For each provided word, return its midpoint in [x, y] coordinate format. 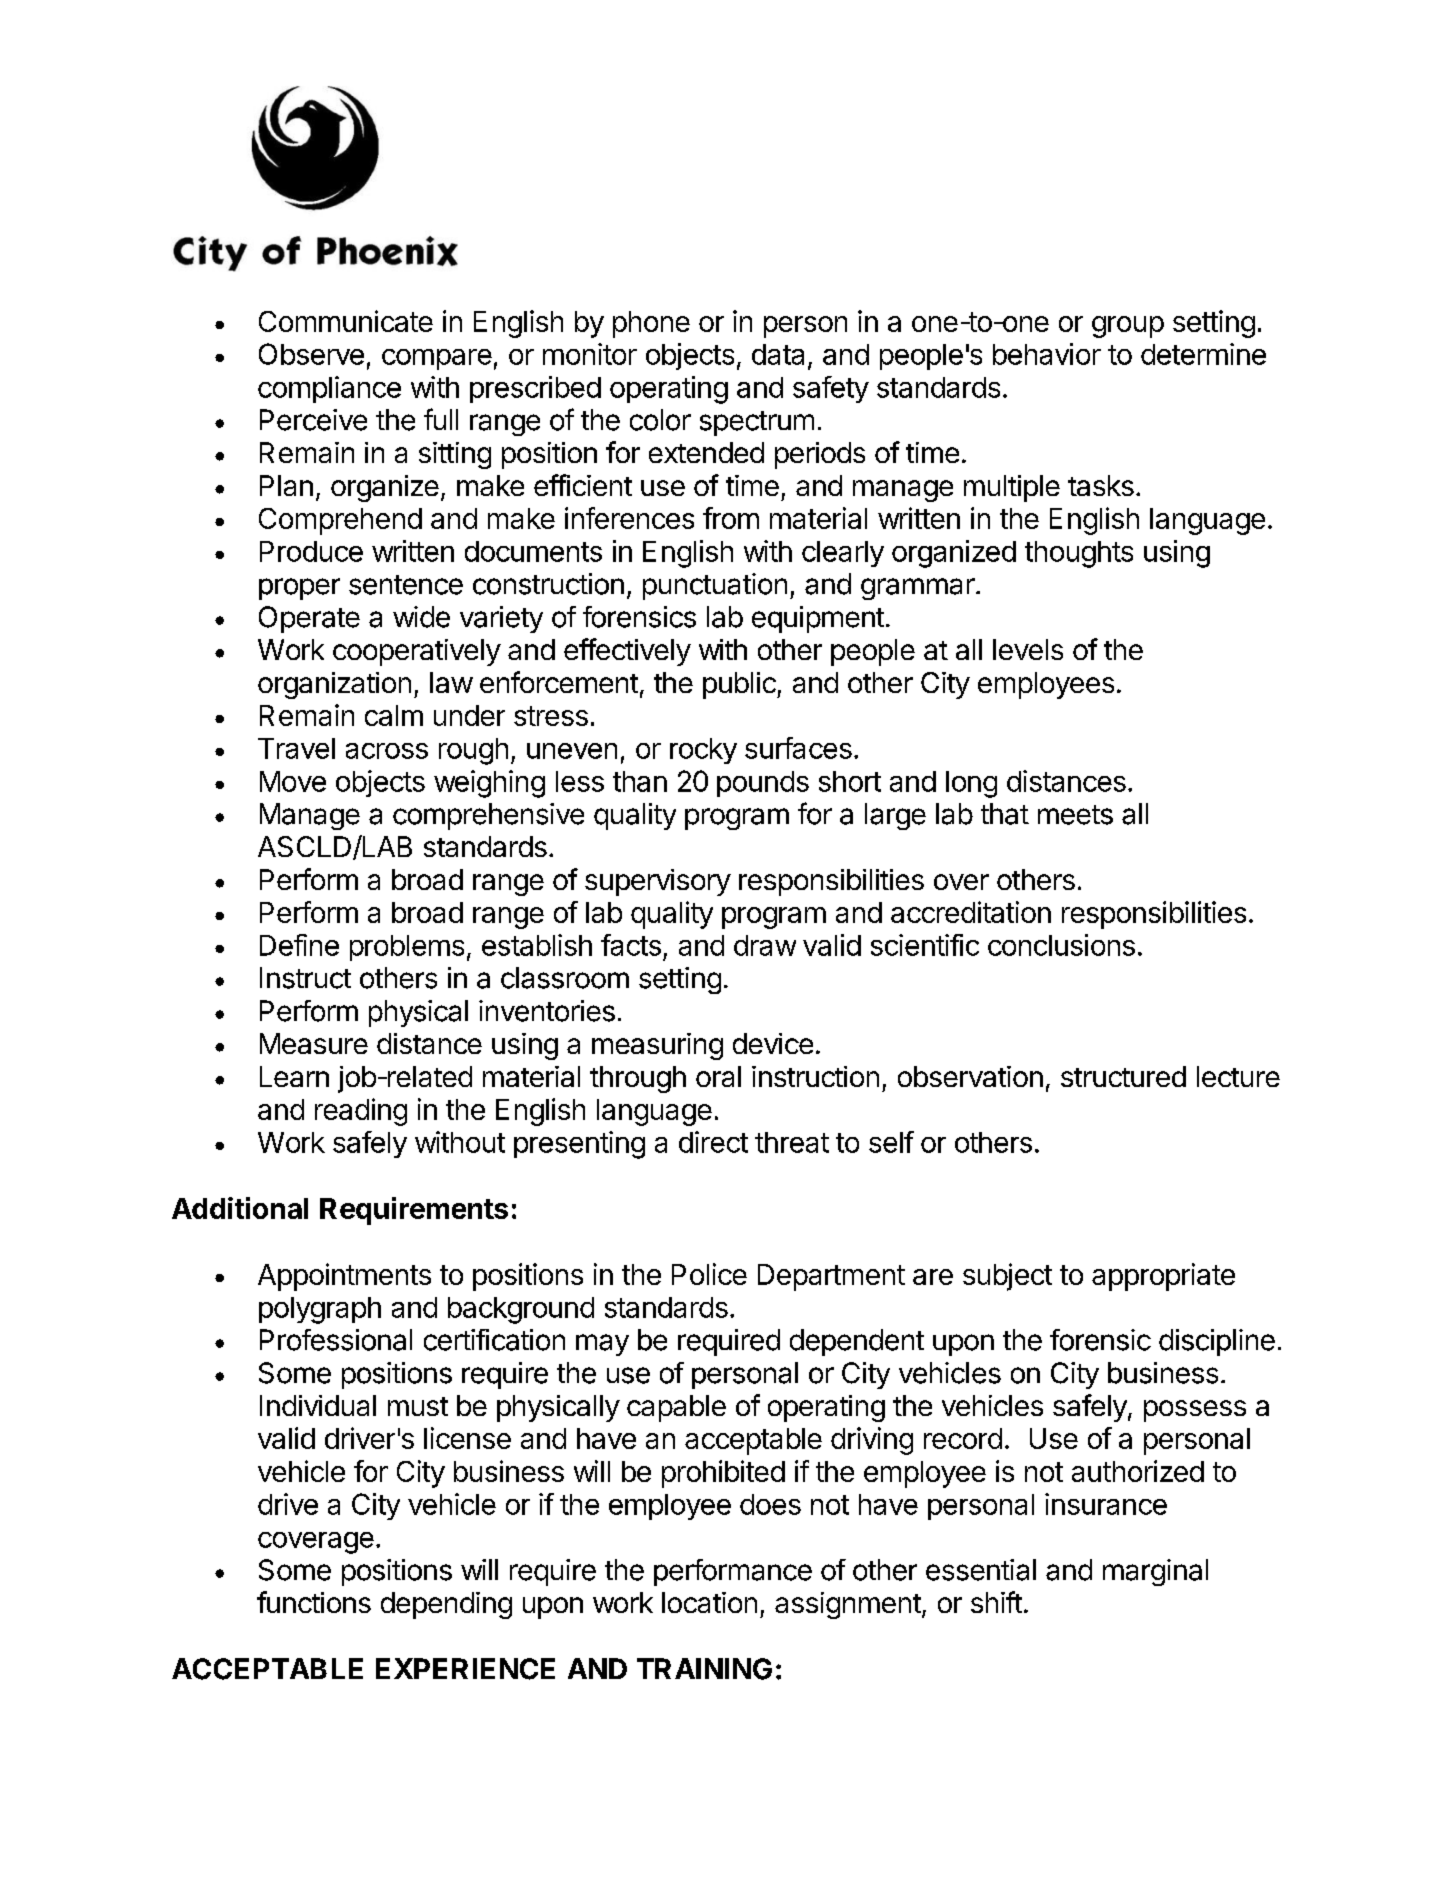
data [778, 354]
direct [713, 1142]
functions [314, 1602]
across [387, 751]
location [709, 1602]
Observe [311, 354]
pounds [763, 784]
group [1128, 327]
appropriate [1163, 1277]
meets [1075, 815]
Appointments [344, 1277]
